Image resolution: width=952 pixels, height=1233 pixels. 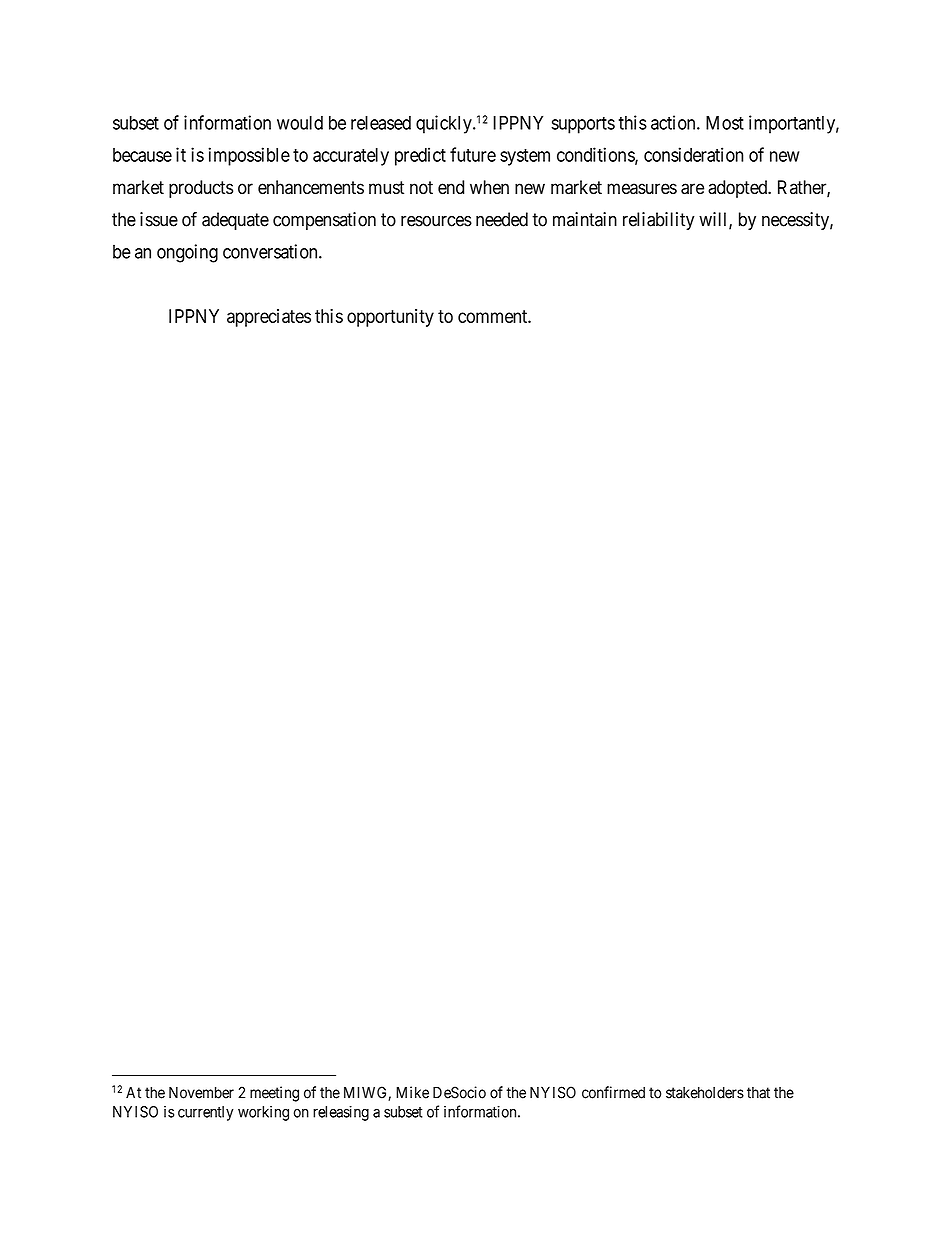 What do you see at coordinates (201, 1092) in the screenshot?
I see `November` at bounding box center [201, 1092].
